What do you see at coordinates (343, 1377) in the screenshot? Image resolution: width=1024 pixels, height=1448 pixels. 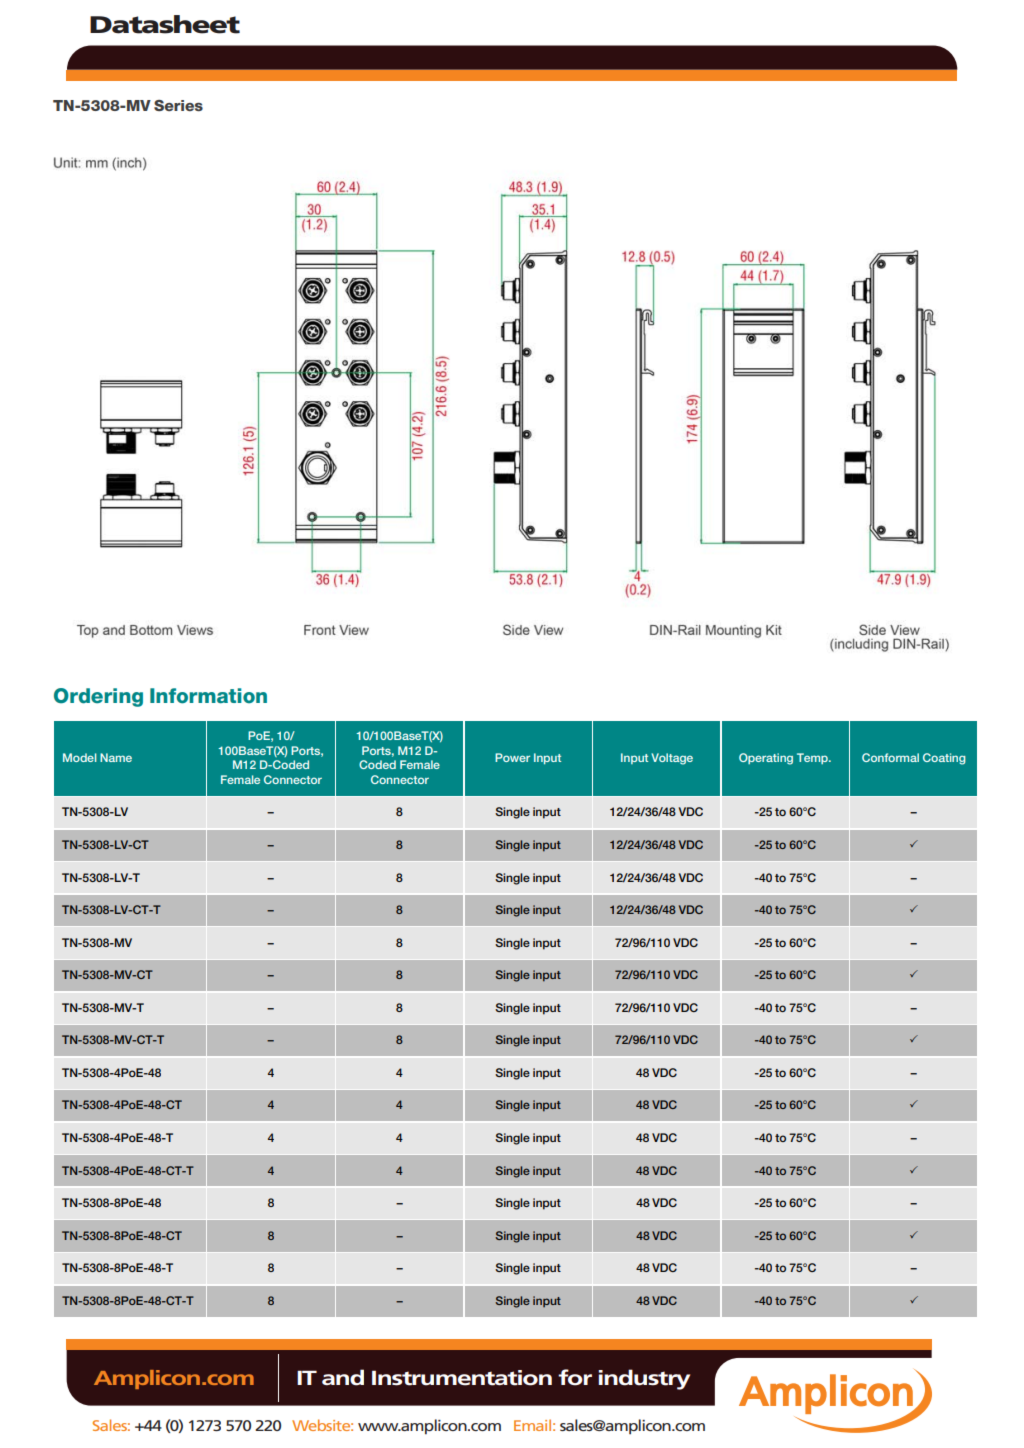 I see `and` at bounding box center [343, 1377].
